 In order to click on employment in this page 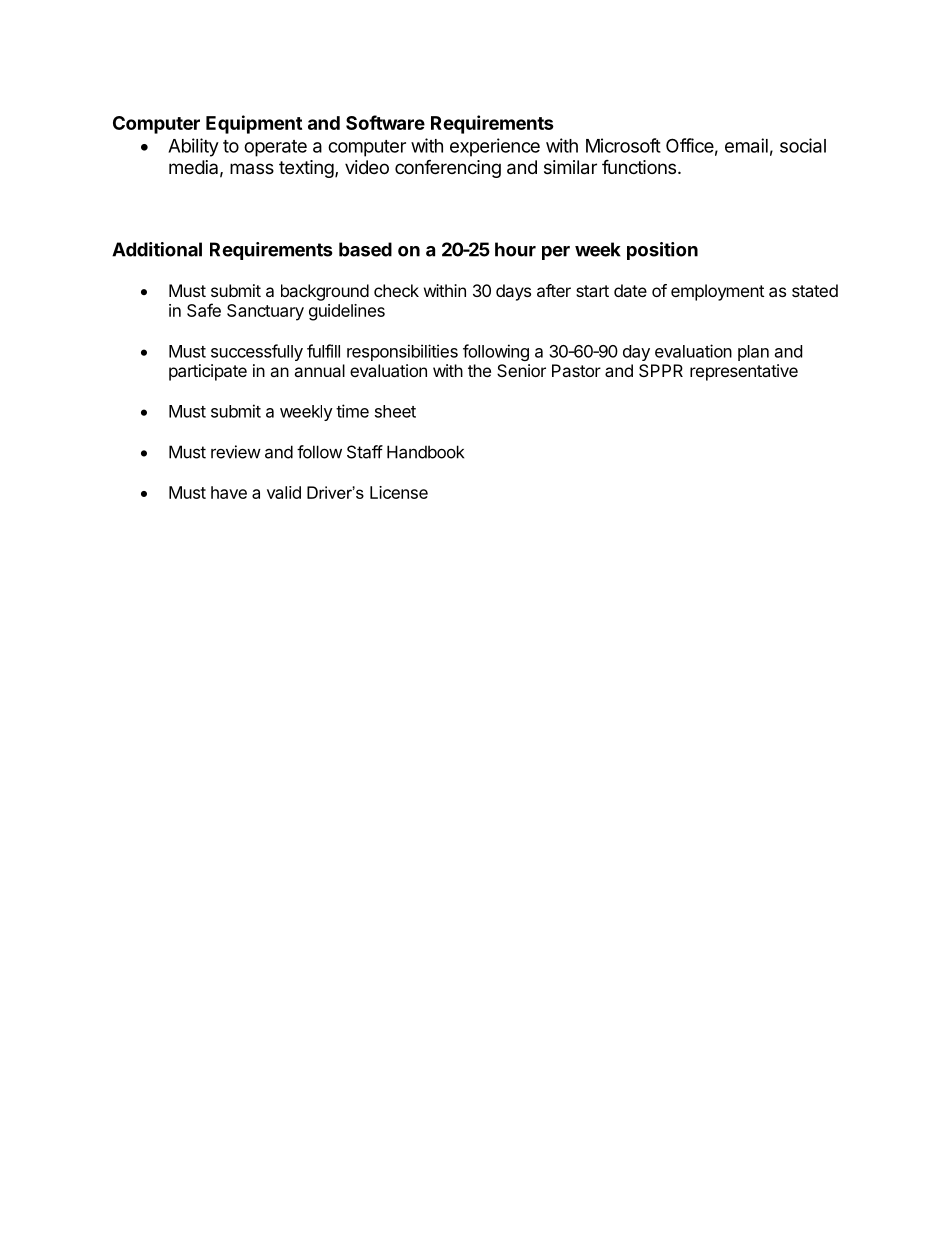, I will do `click(717, 292)`.
